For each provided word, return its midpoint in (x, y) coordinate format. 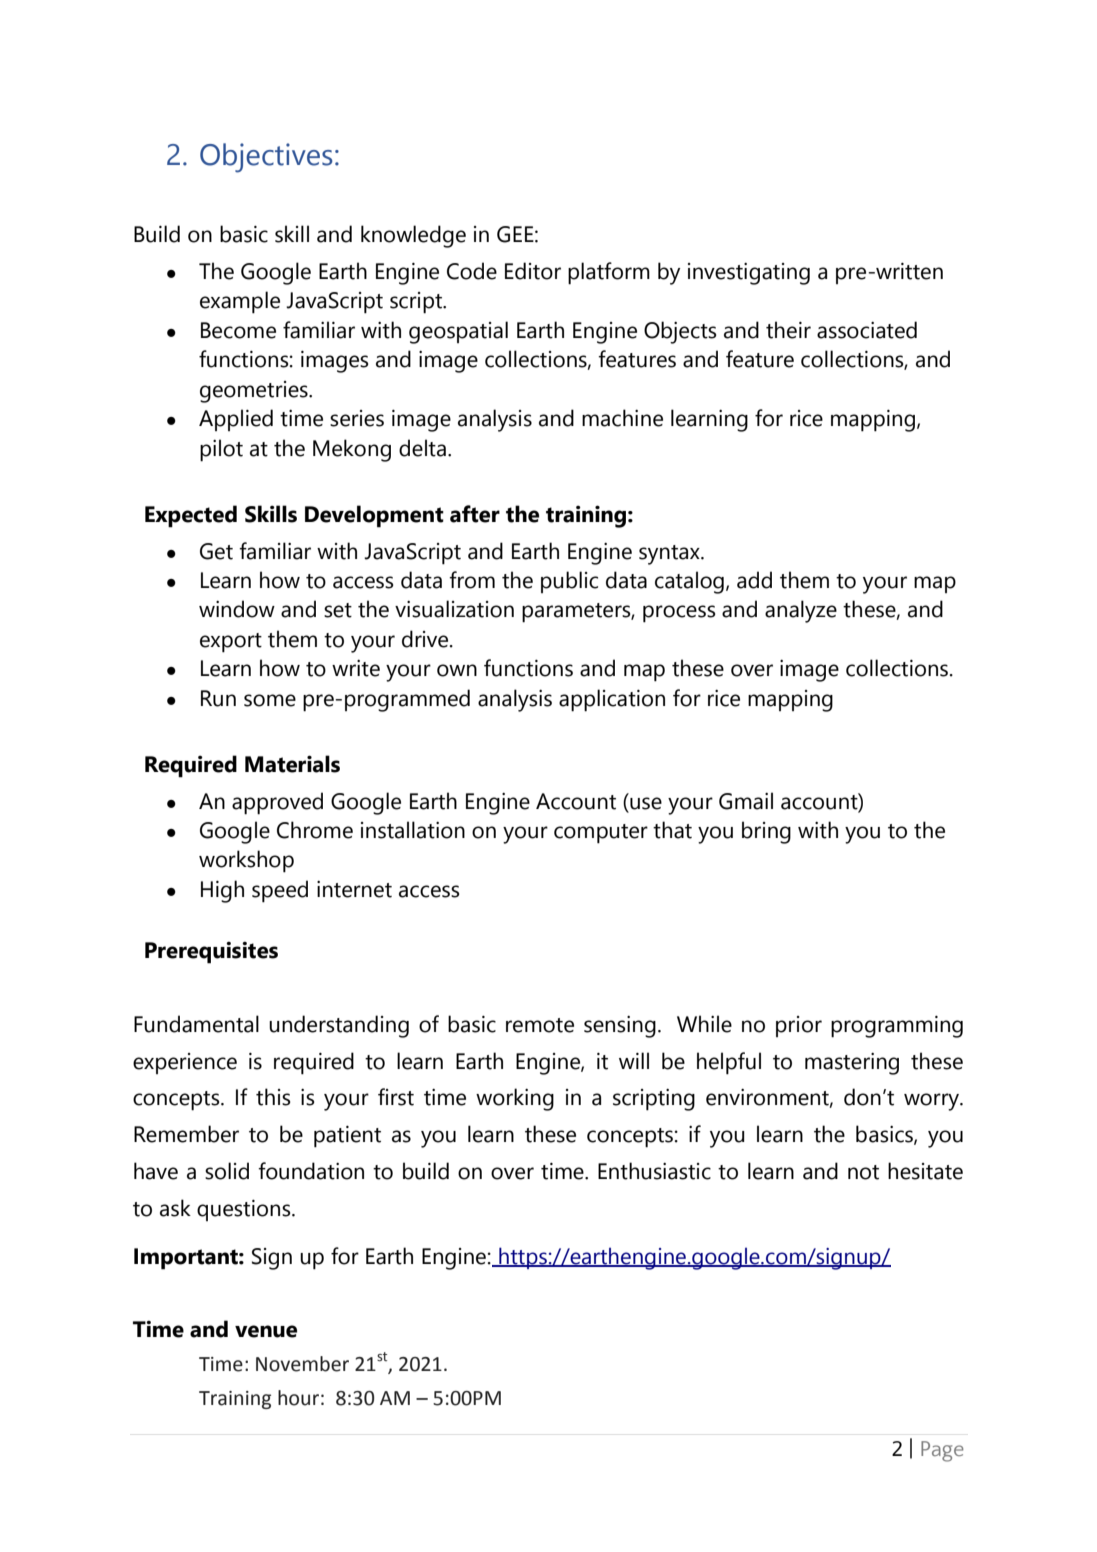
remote (540, 1025)
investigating (749, 274)
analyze (801, 611)
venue (266, 1331)
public (569, 582)
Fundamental (196, 1024)
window (237, 609)
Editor (533, 271)
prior (799, 1026)
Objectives (266, 158)
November (302, 1364)
